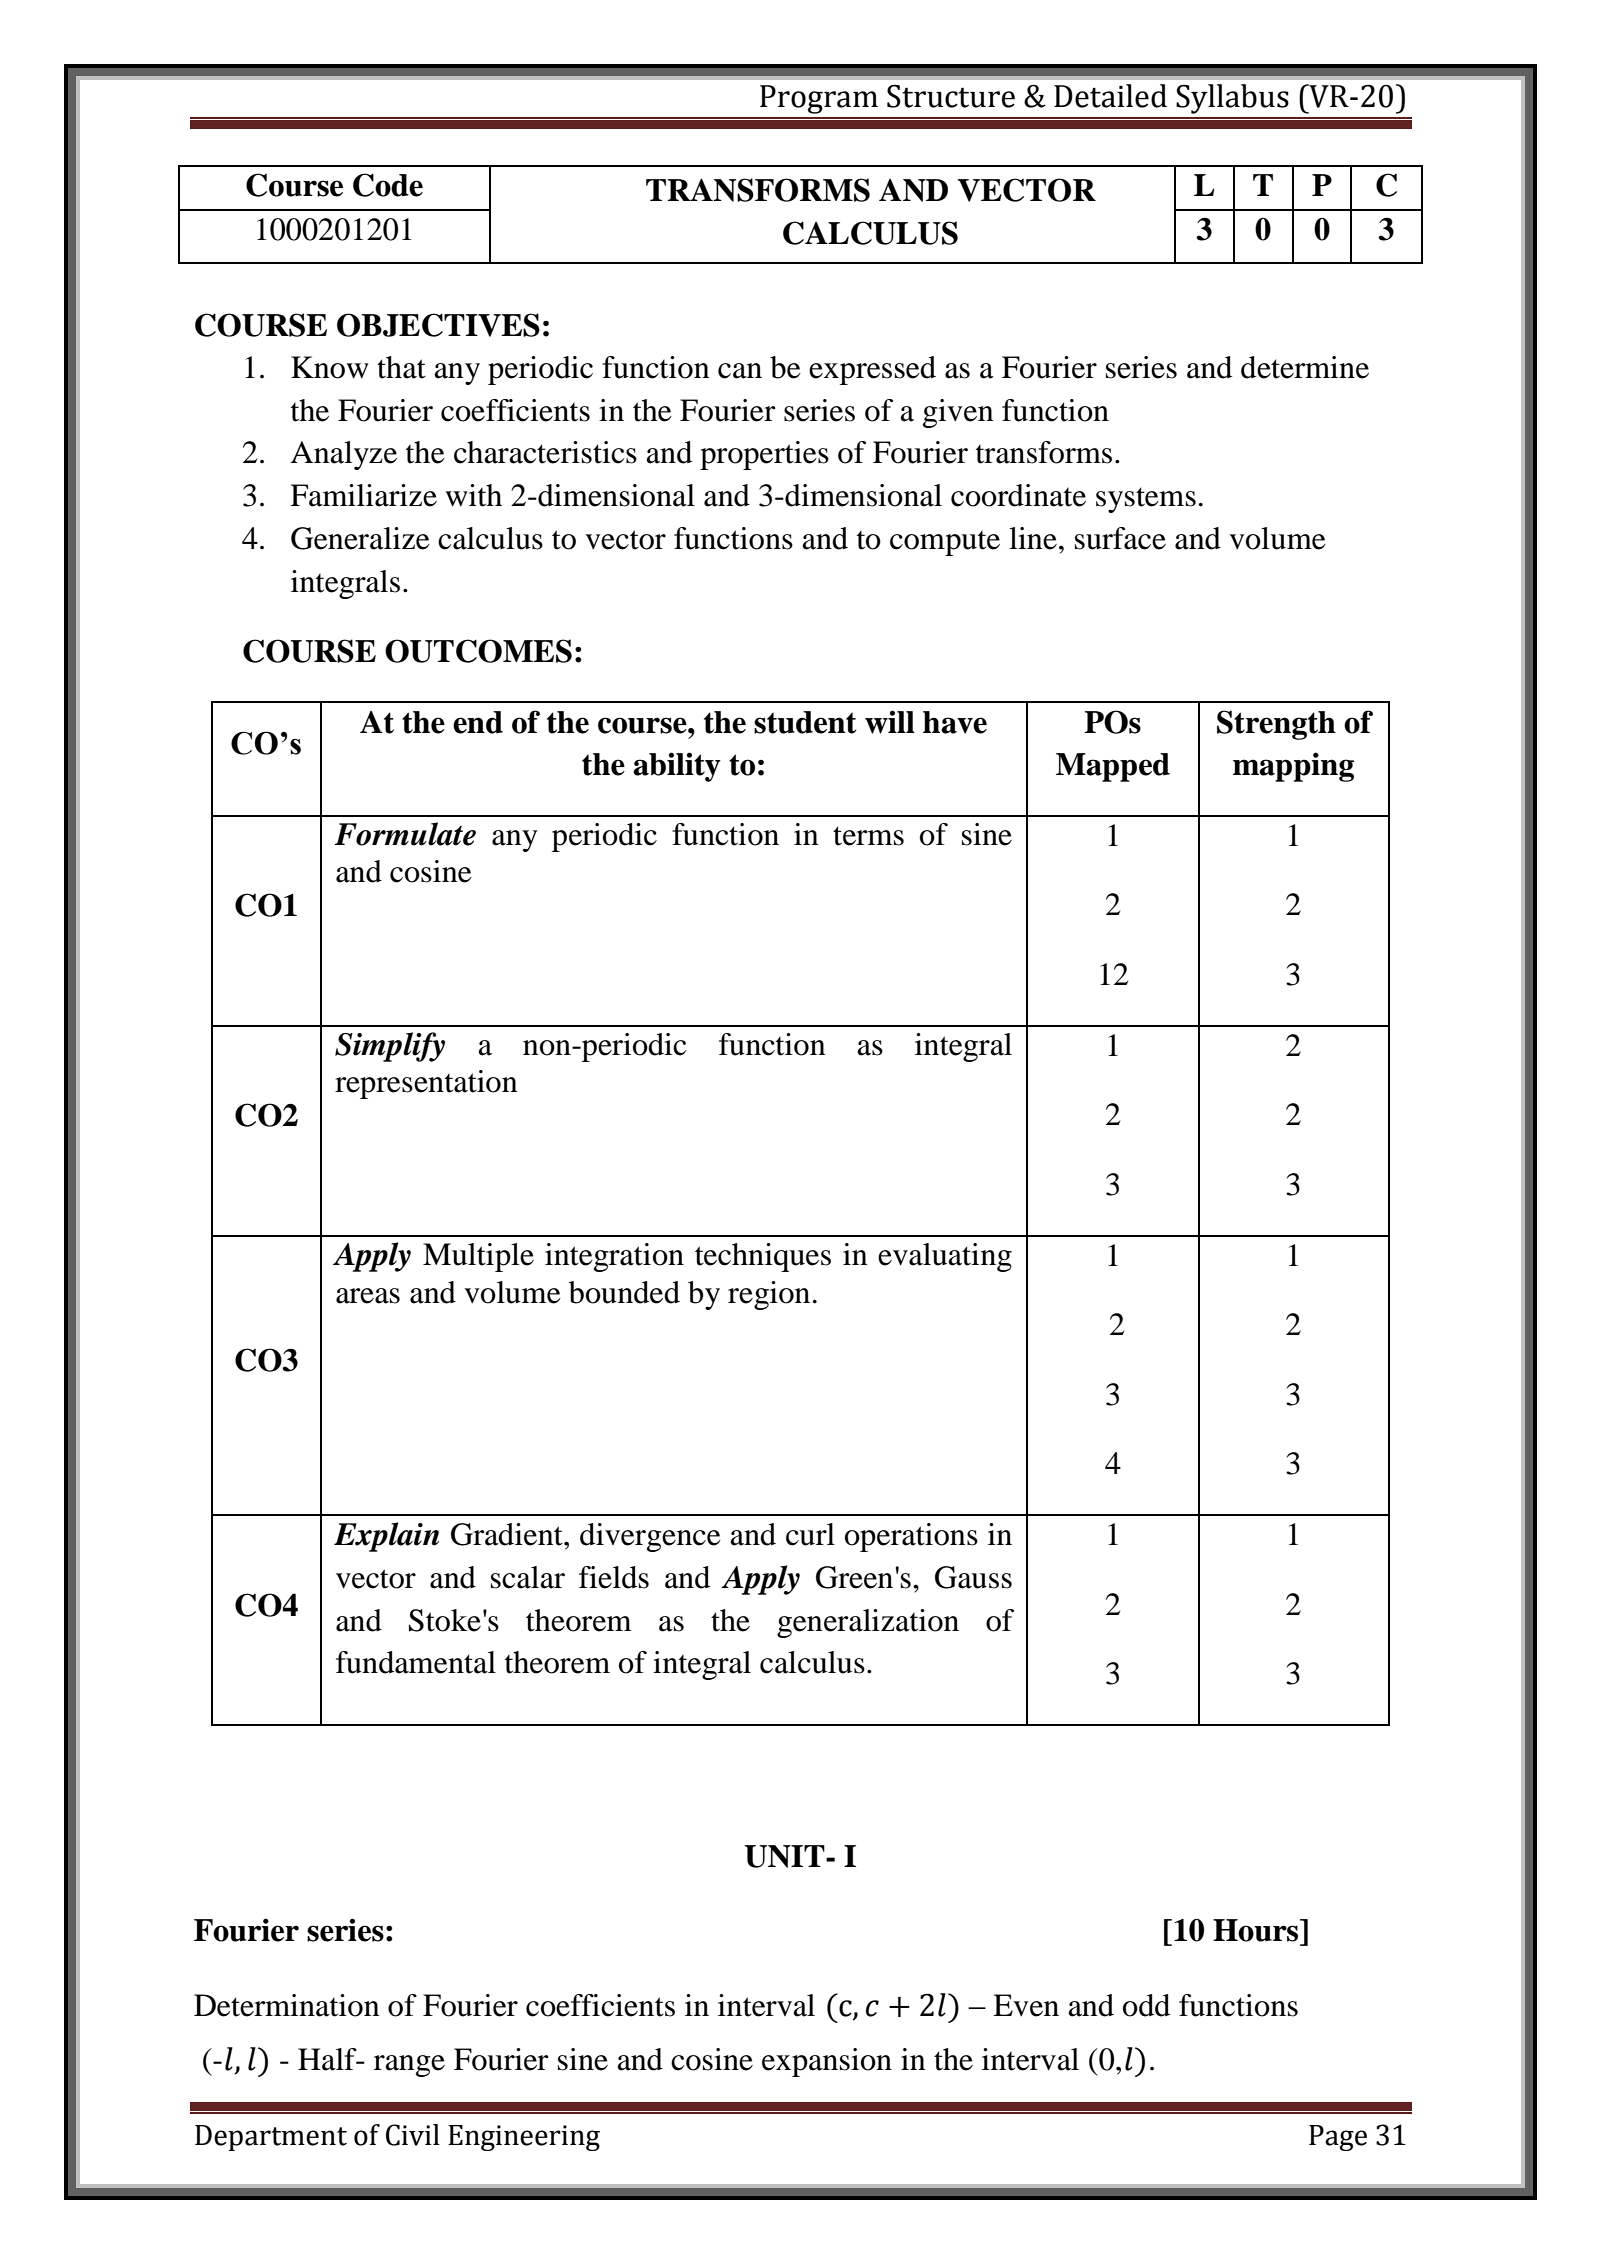  I want to click on representation, so click(426, 1084).
